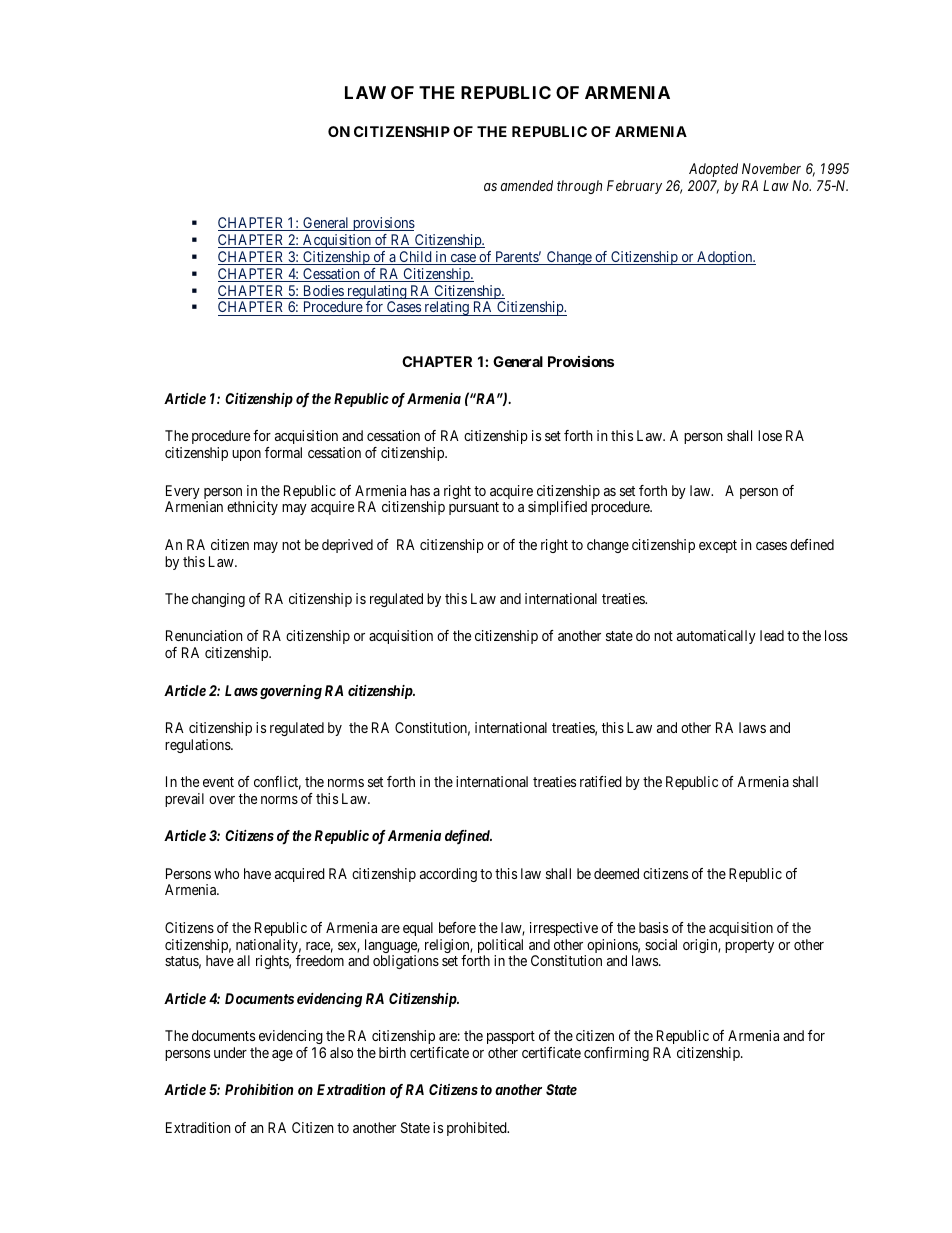 This image has height=1233, width=952. I want to click on event, so click(218, 782).
